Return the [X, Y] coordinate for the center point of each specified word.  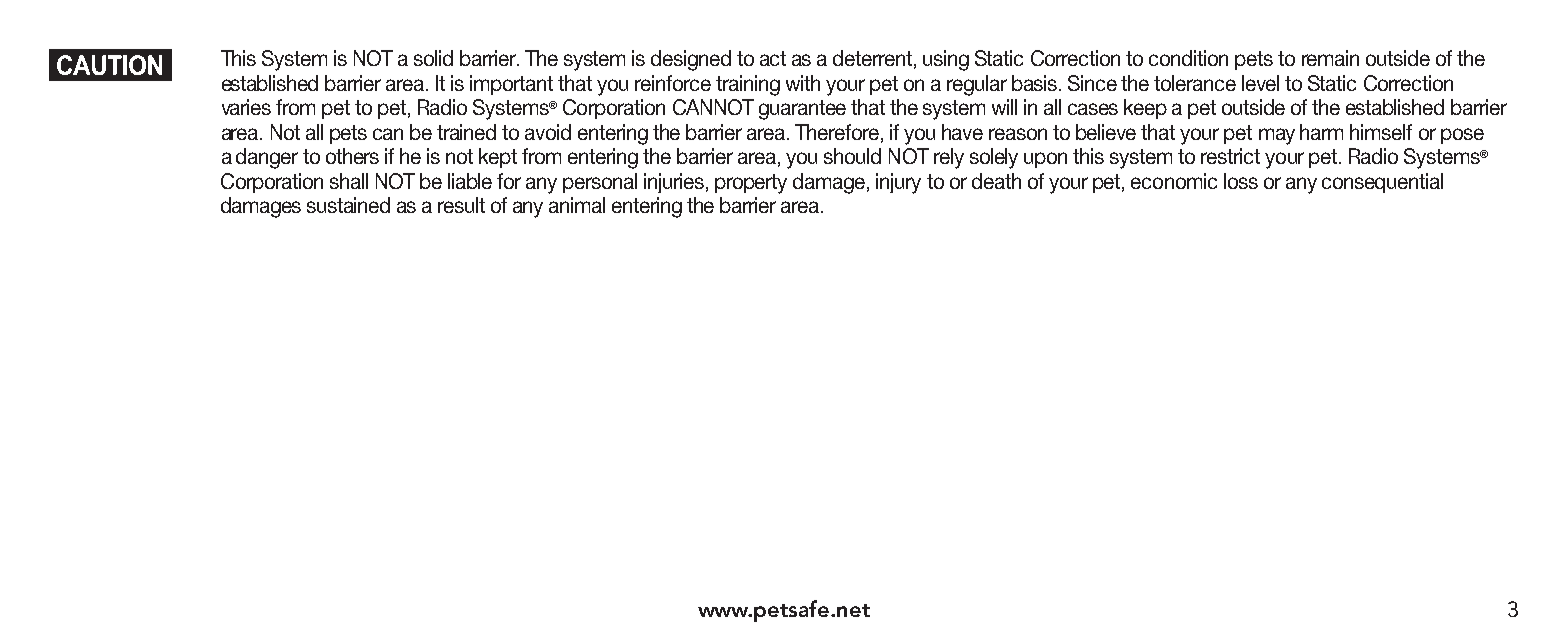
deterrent [872, 58]
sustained [348, 205]
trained [466, 132]
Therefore [838, 133]
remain [1330, 58]
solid [433, 58]
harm [1321, 132]
